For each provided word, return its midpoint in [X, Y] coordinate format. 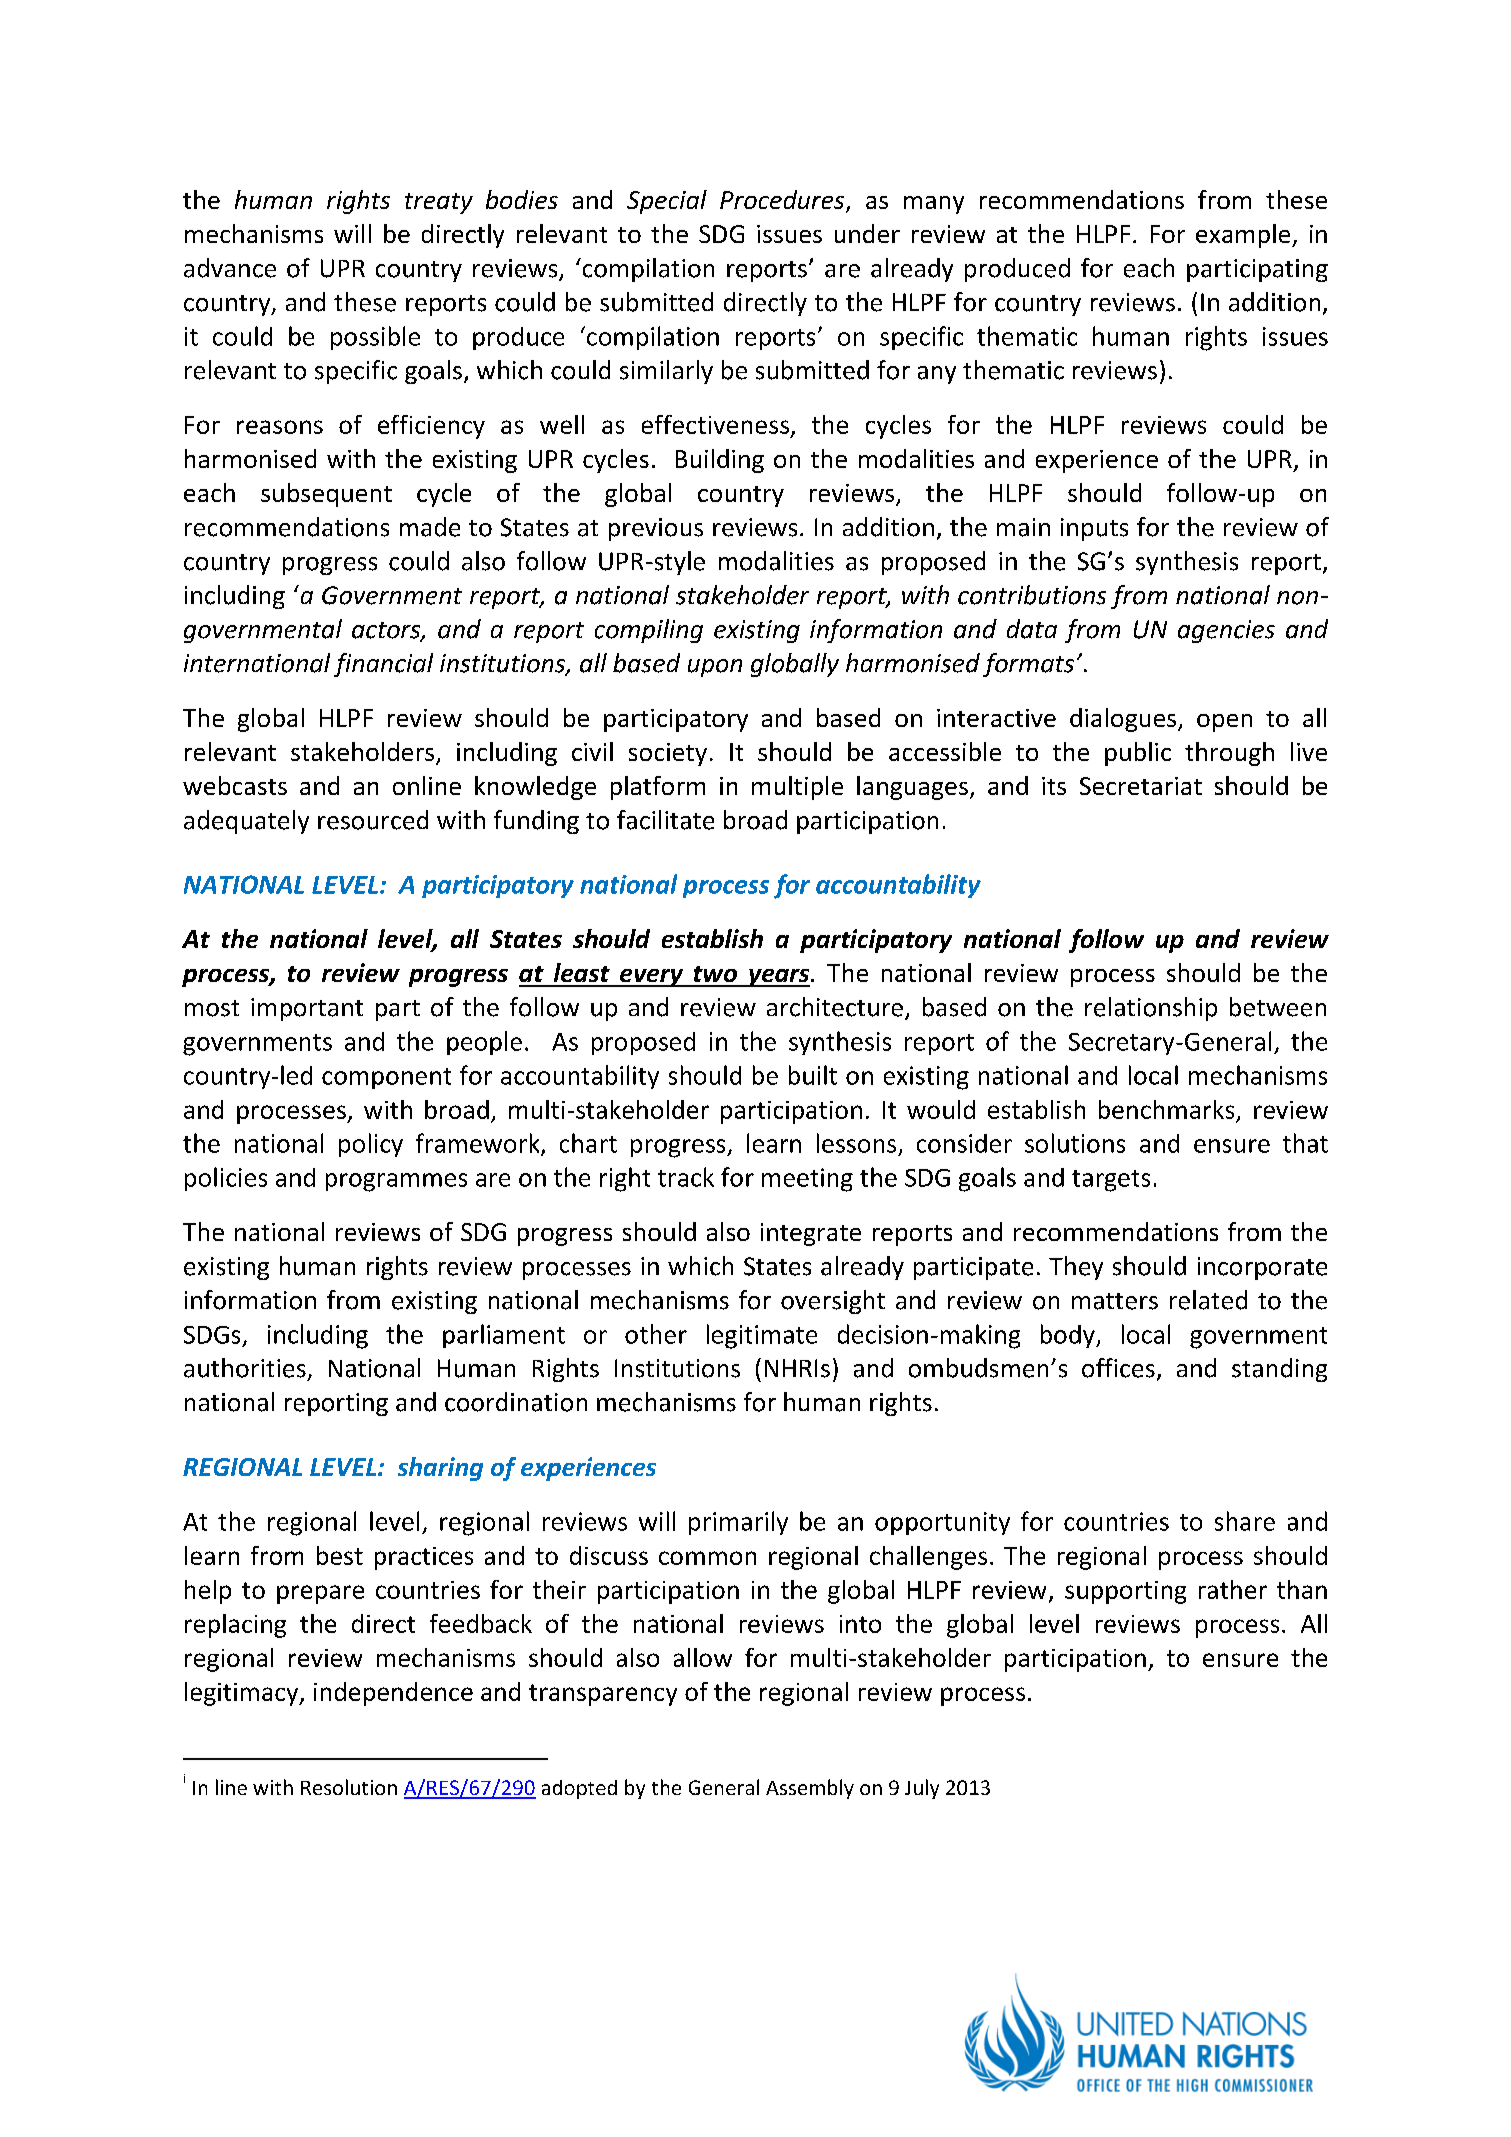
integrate [811, 1234]
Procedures [783, 201]
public [1138, 754]
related [1208, 1300]
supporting [1125, 1592]
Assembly [810, 1789]
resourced [373, 820]
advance [230, 268]
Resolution [349, 1787]
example [1244, 236]
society [668, 754]
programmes [396, 1182]
